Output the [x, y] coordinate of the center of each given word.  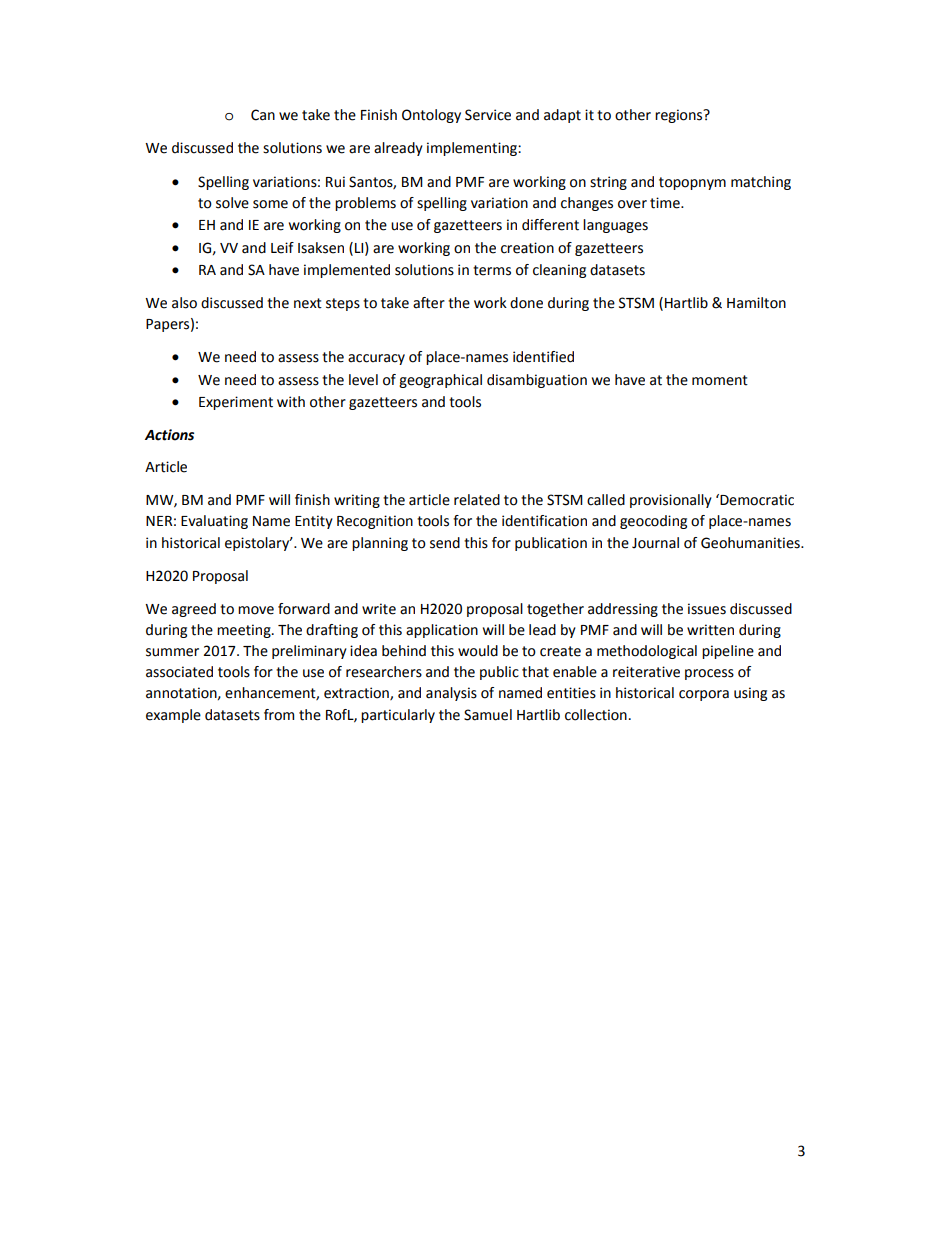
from [279, 715]
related [477, 500]
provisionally [671, 501]
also [184, 303]
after [429, 303]
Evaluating [214, 522]
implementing [473, 149]
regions [680, 116]
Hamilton [756, 303]
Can [263, 115]
